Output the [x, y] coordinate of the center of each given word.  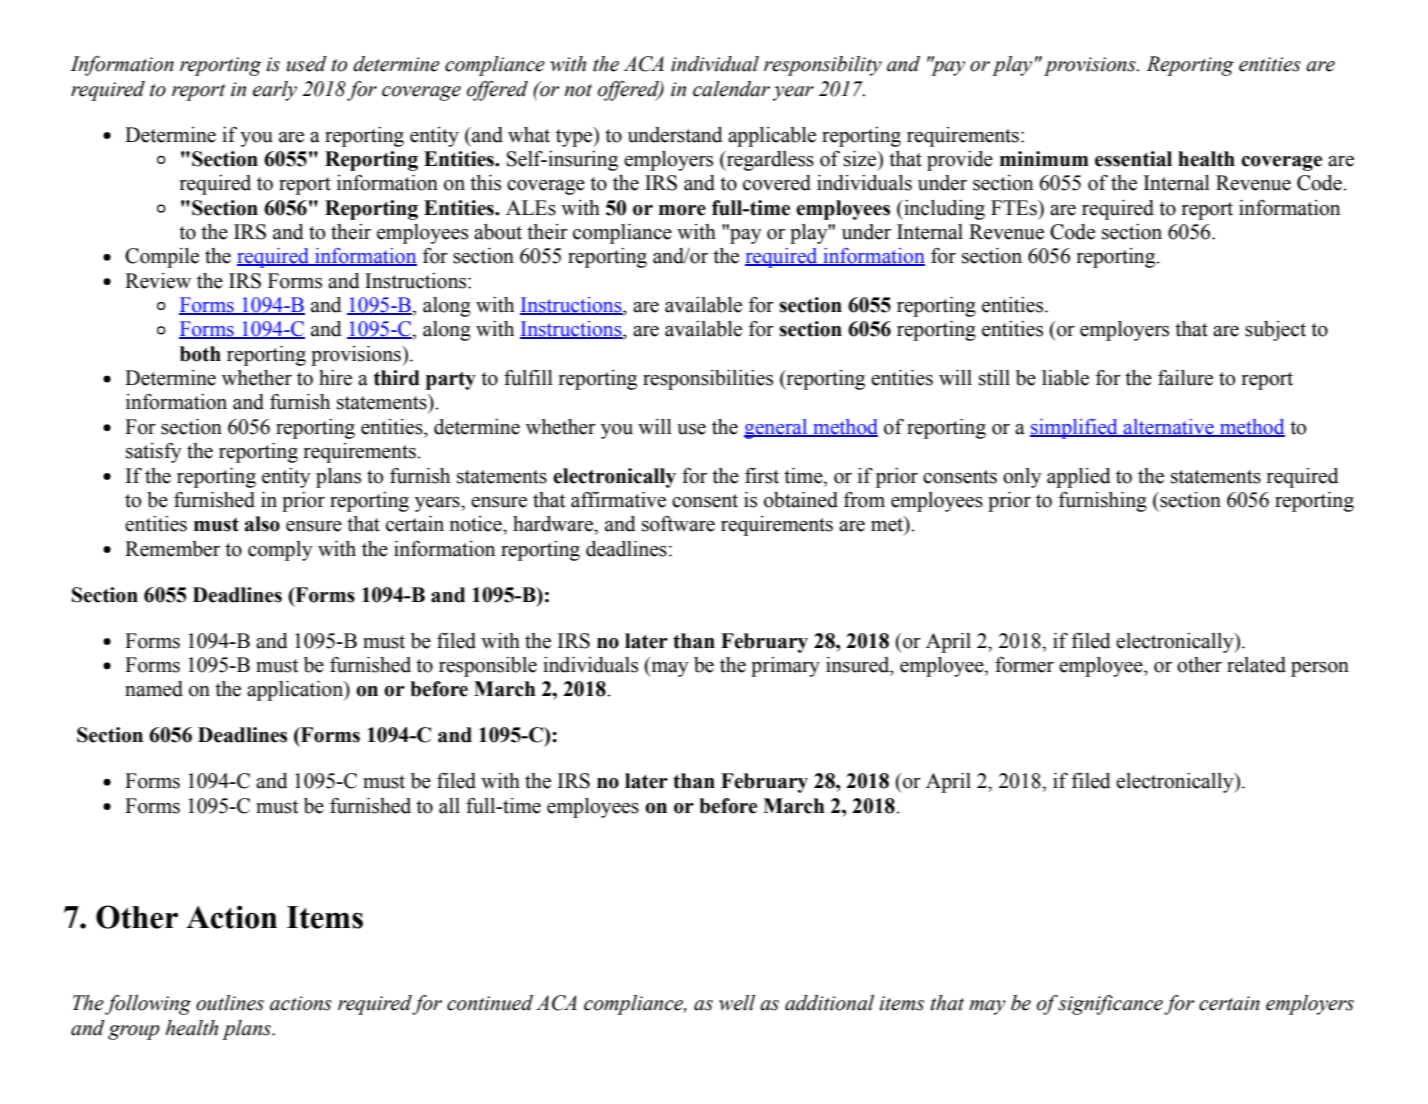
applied [1079, 478]
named [154, 689]
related [1256, 665]
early [275, 91]
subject [1275, 331]
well [737, 1003]
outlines [230, 1003]
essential [1133, 159]
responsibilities [708, 380]
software [678, 524]
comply [280, 551]
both [200, 354]
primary [785, 667]
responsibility [823, 66]
